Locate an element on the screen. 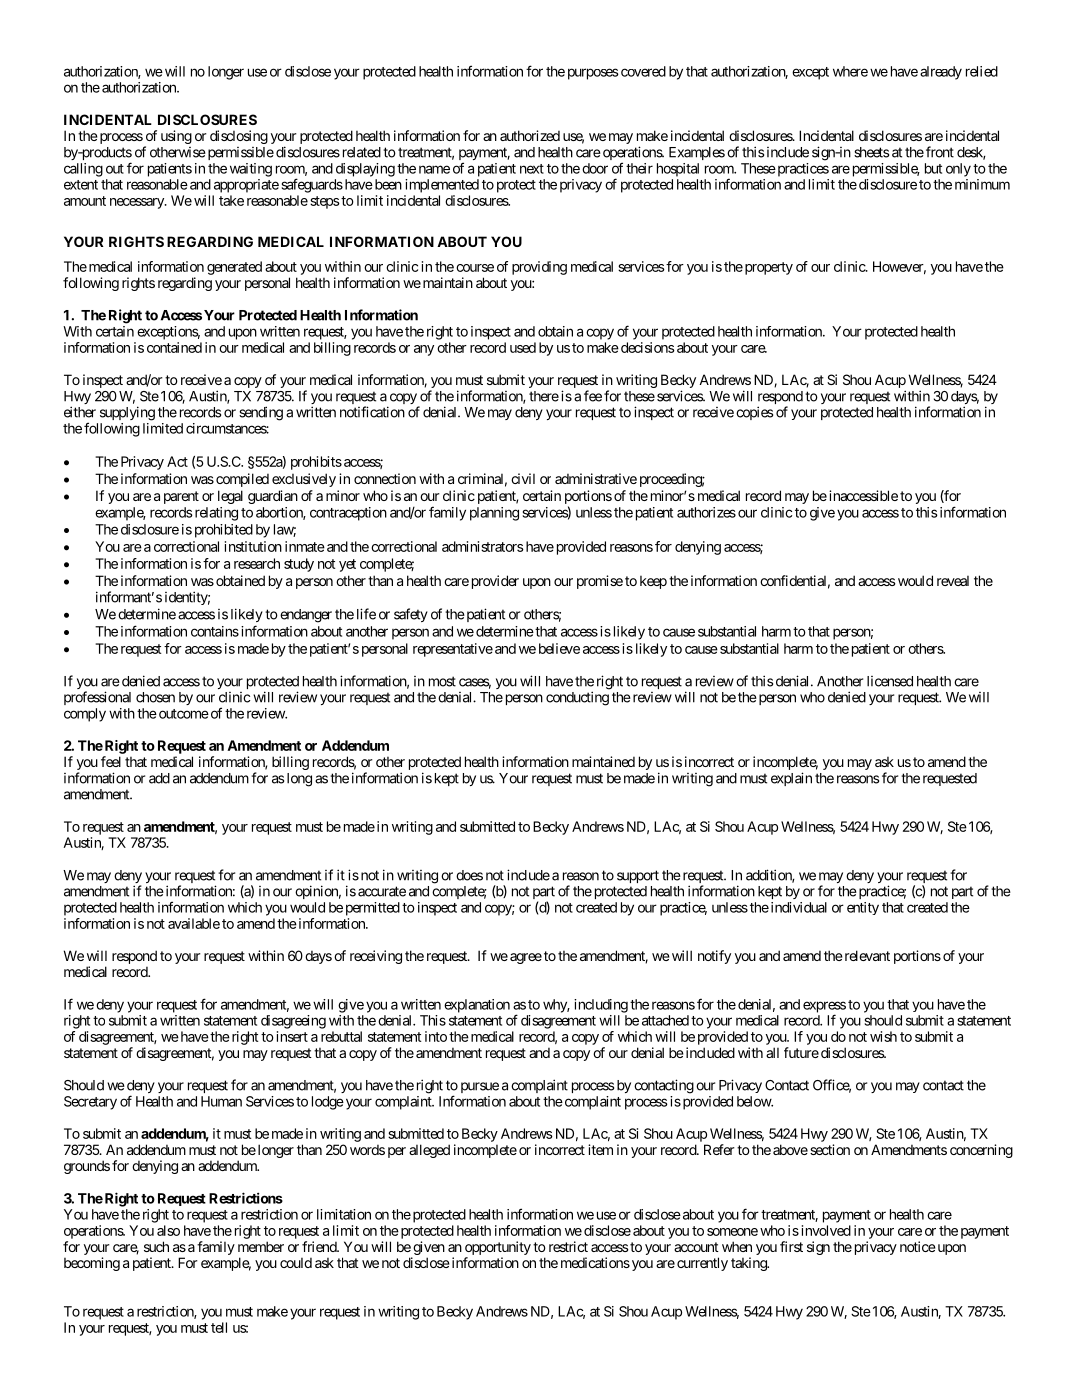  authorized is located at coordinates (530, 135).
